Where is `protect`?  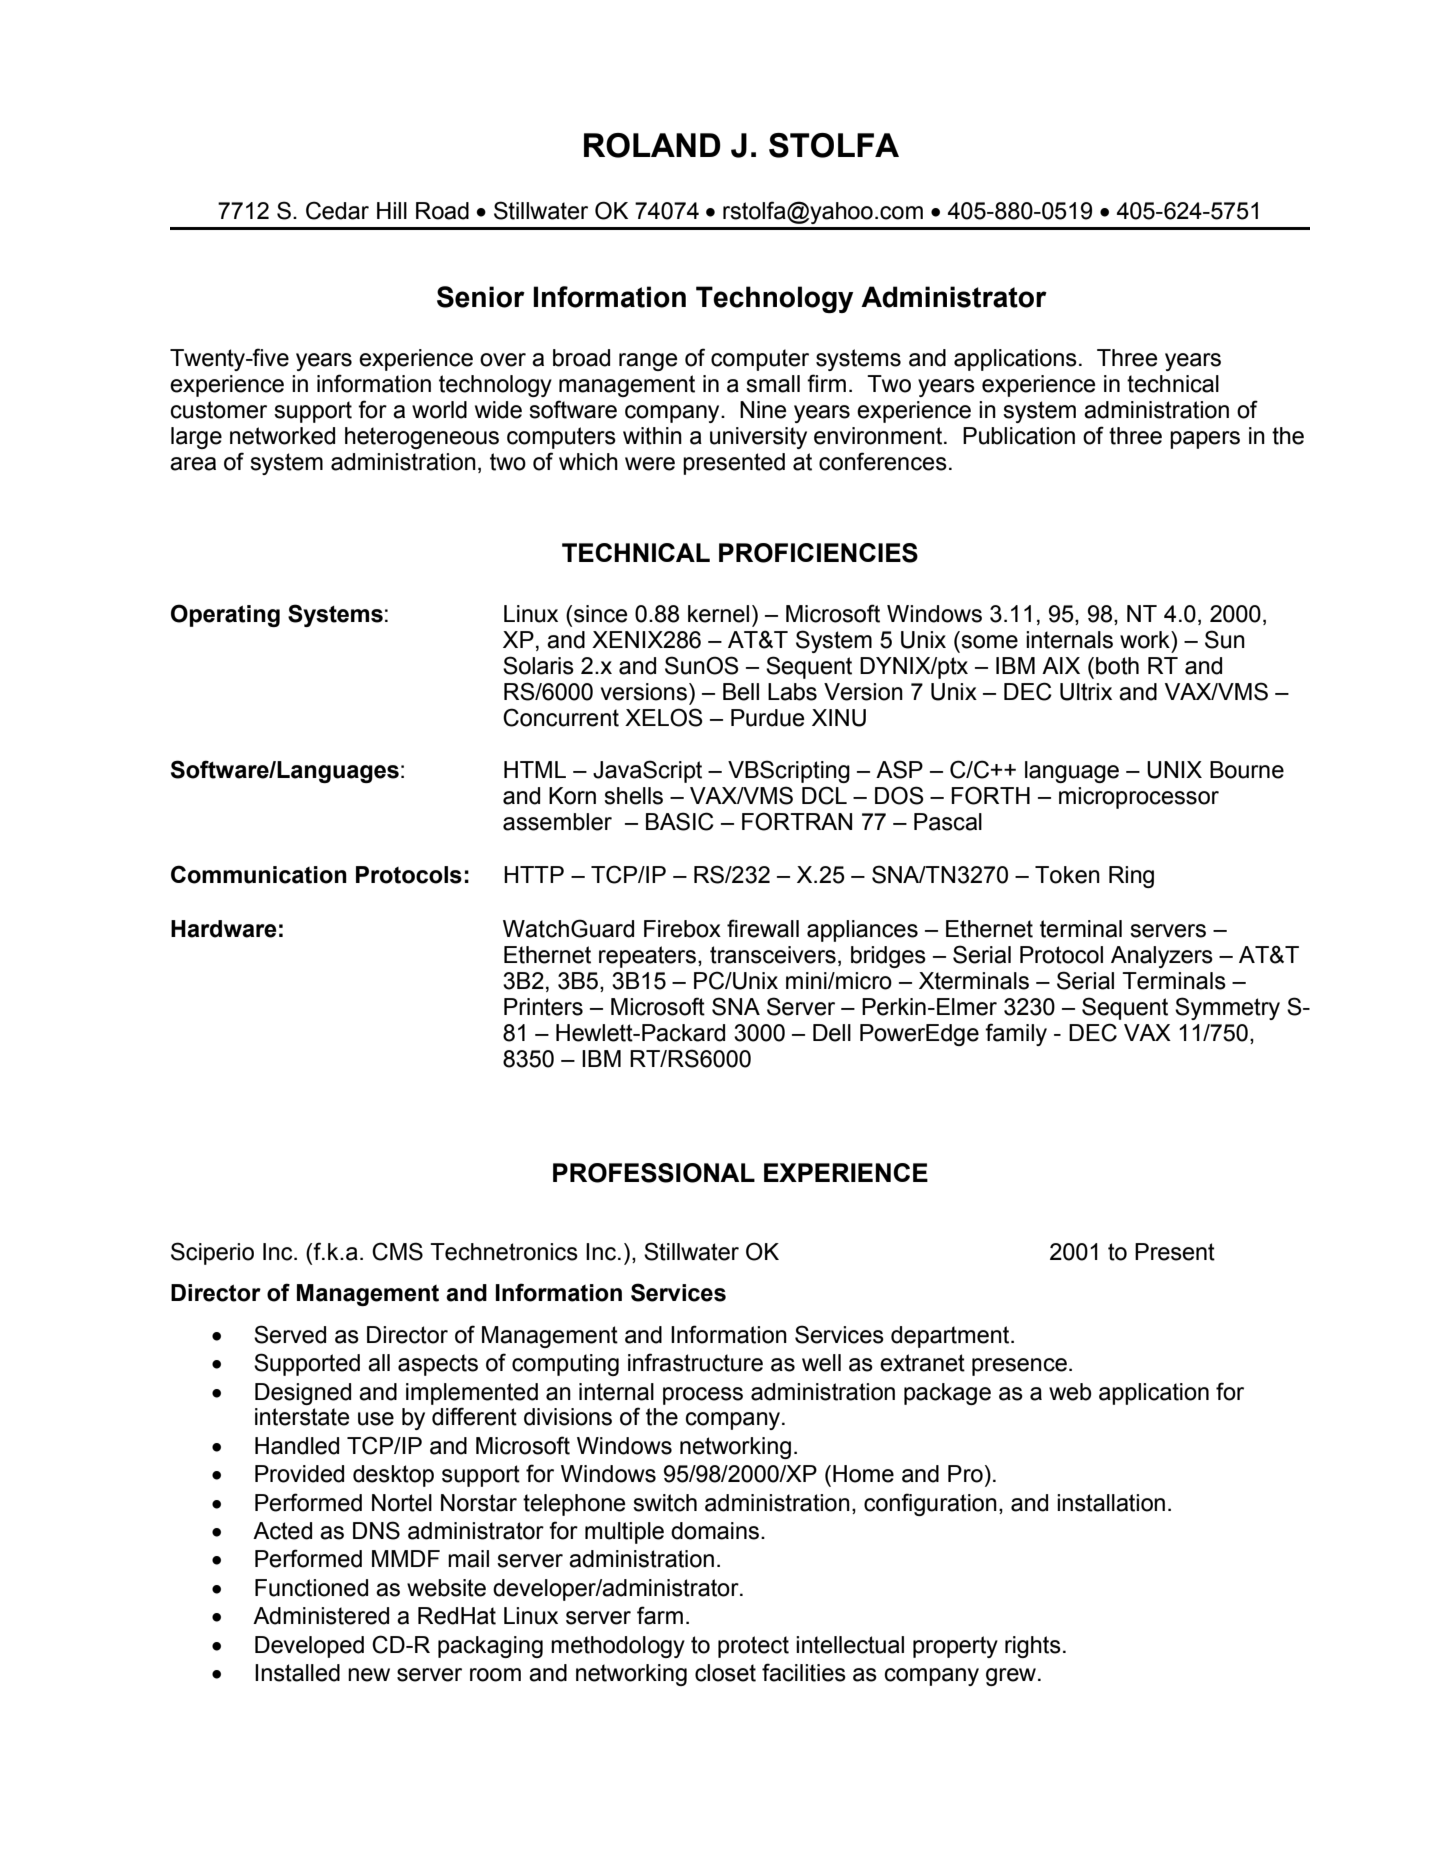
protect is located at coordinates (753, 1647).
